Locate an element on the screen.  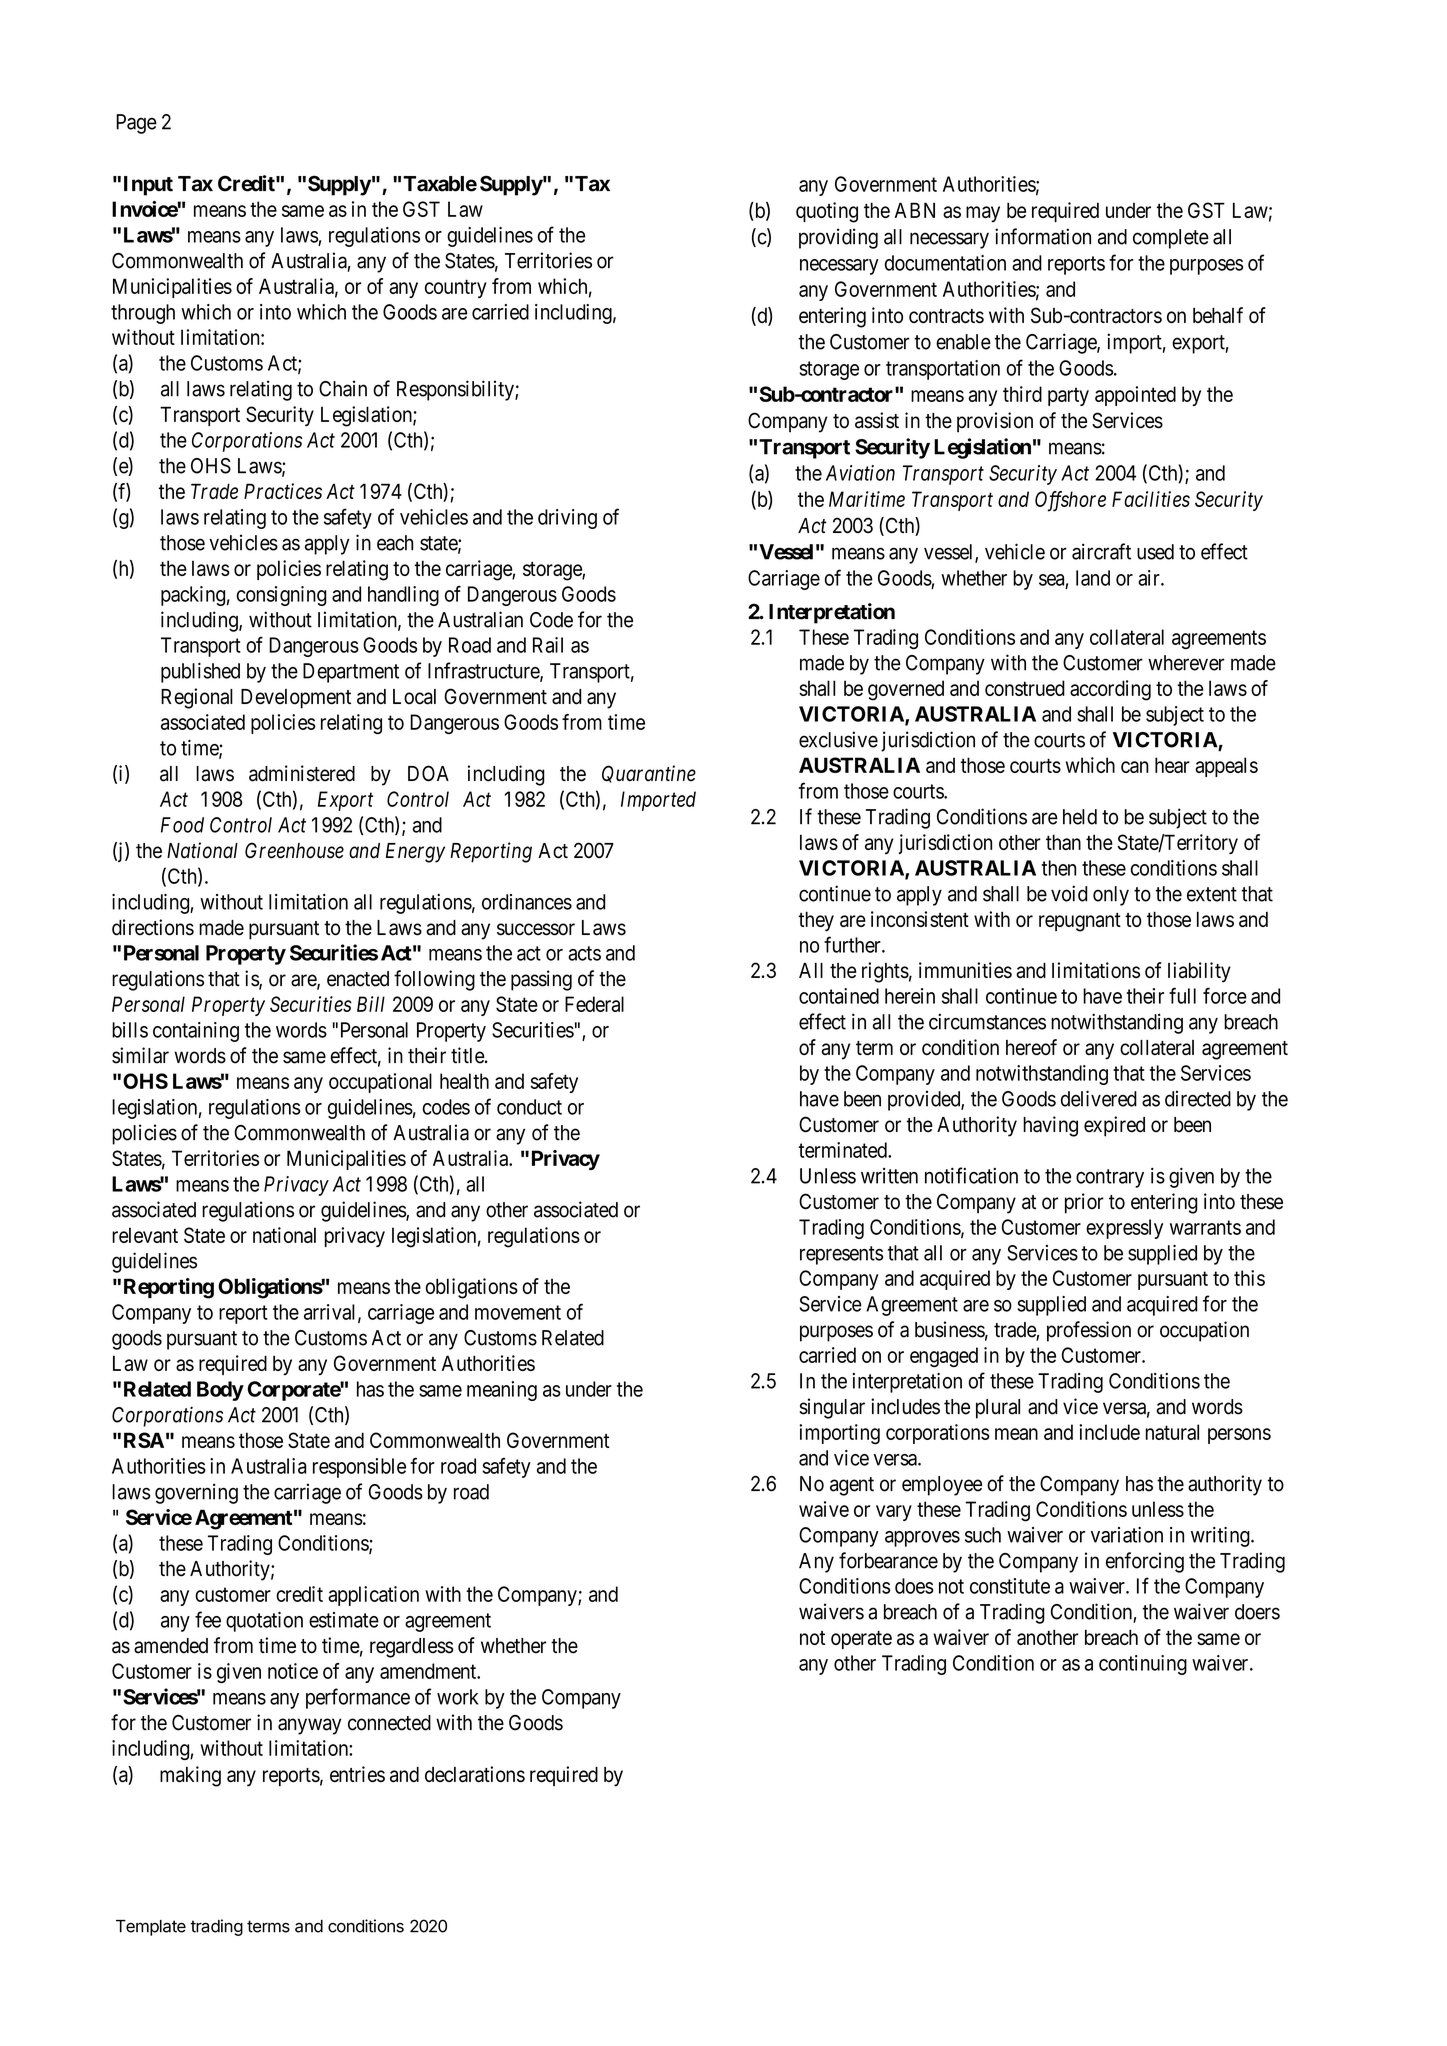
complete is located at coordinates (1171, 239).
